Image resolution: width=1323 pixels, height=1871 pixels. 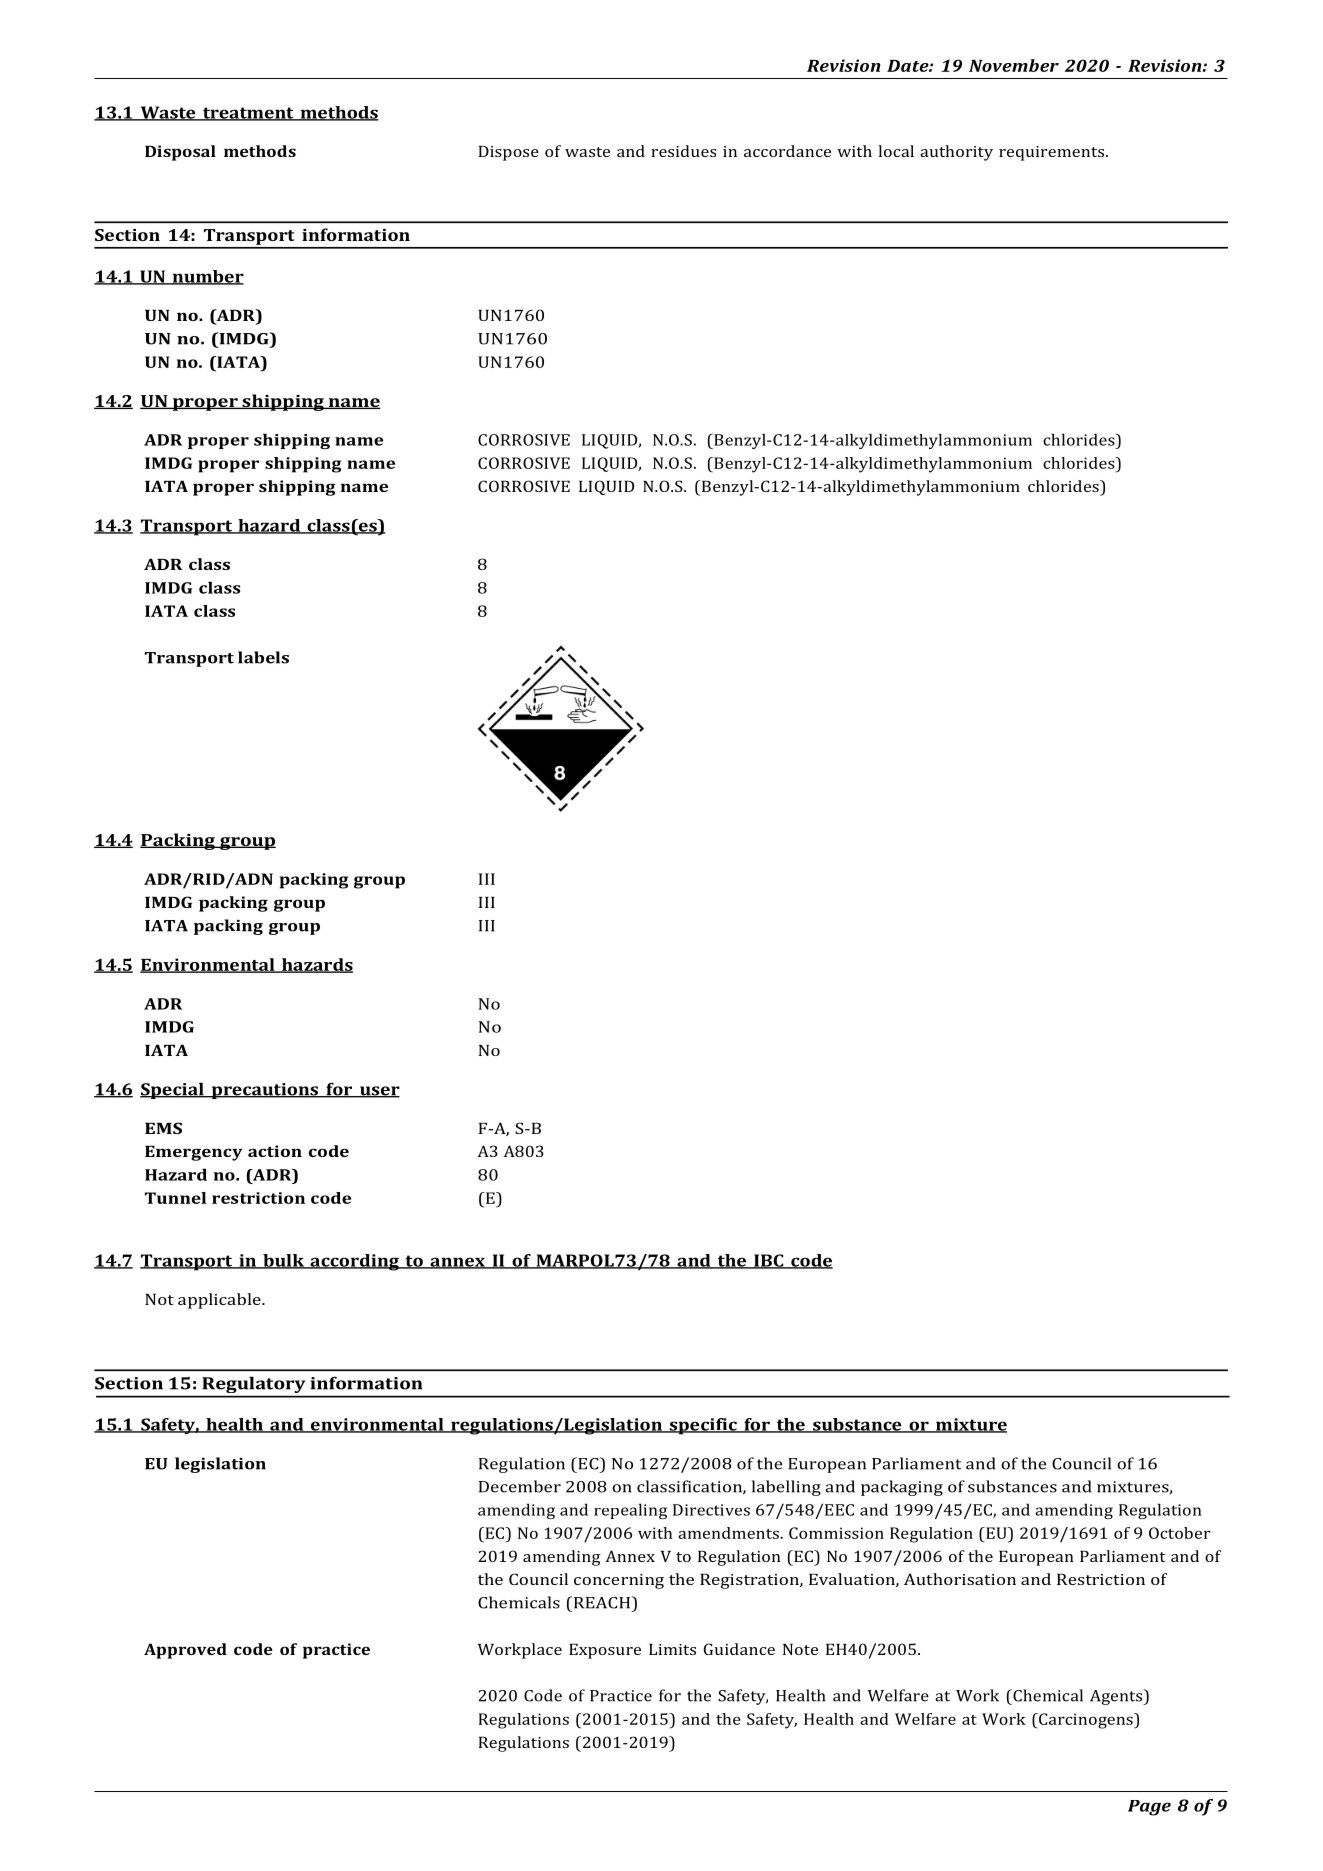 What do you see at coordinates (672, 1649) in the screenshot?
I see `Limits` at bounding box center [672, 1649].
